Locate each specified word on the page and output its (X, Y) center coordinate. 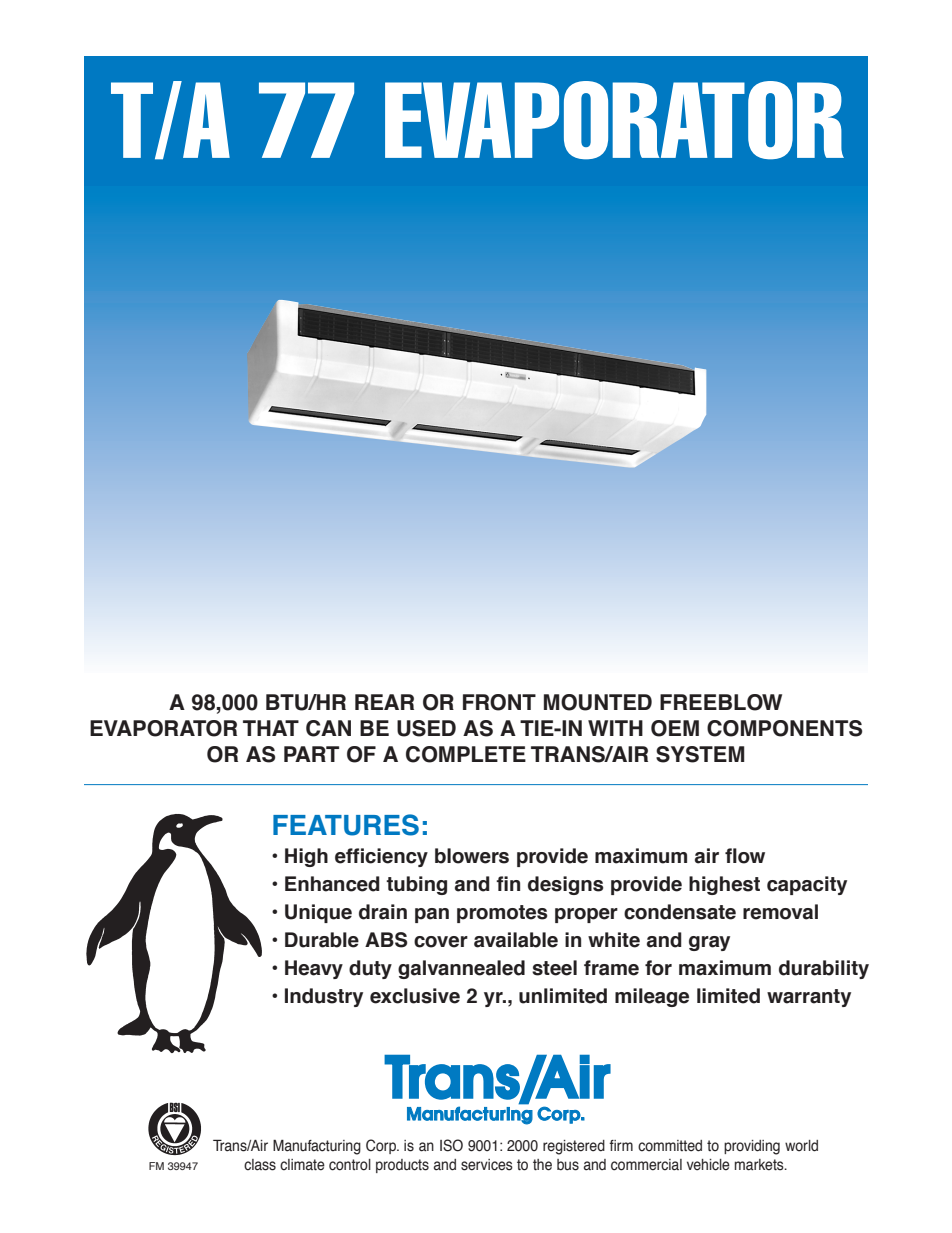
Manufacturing (317, 1147)
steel (554, 968)
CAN (328, 728)
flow (745, 856)
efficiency (381, 857)
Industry (324, 997)
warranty (809, 998)
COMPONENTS (784, 728)
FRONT (499, 702)
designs (566, 885)
